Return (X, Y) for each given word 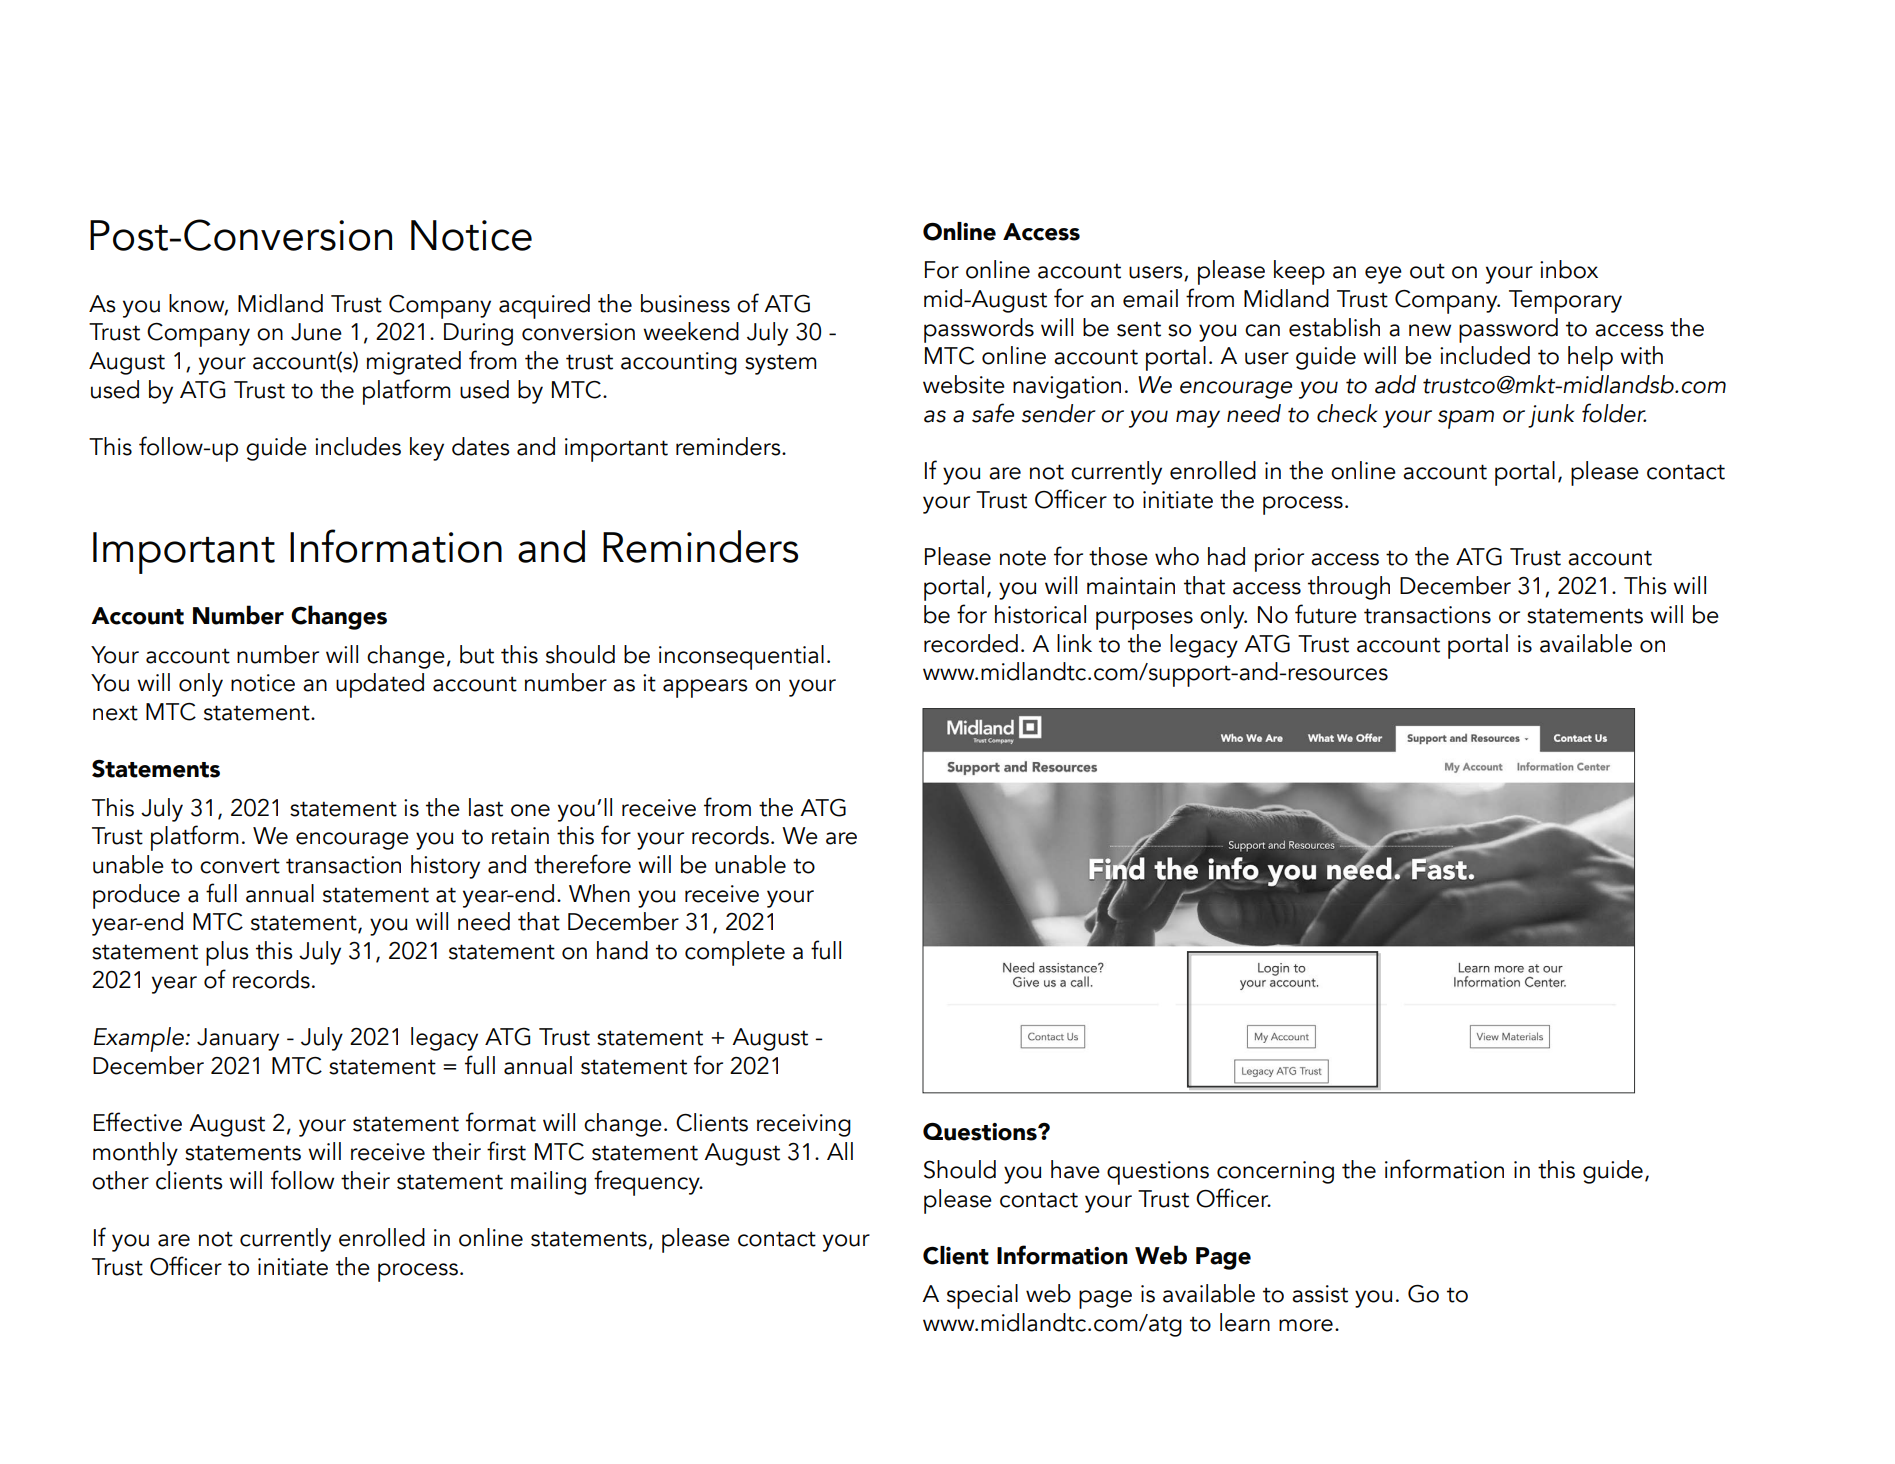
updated (380, 685)
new (1430, 330)
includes (358, 446)
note (1023, 558)
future (1326, 614)
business (685, 303)
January (238, 1039)
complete (735, 953)
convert (240, 866)
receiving (804, 1125)
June (316, 332)
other (120, 1180)
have (1075, 1169)
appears (705, 688)
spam (1466, 419)
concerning (1275, 1172)
